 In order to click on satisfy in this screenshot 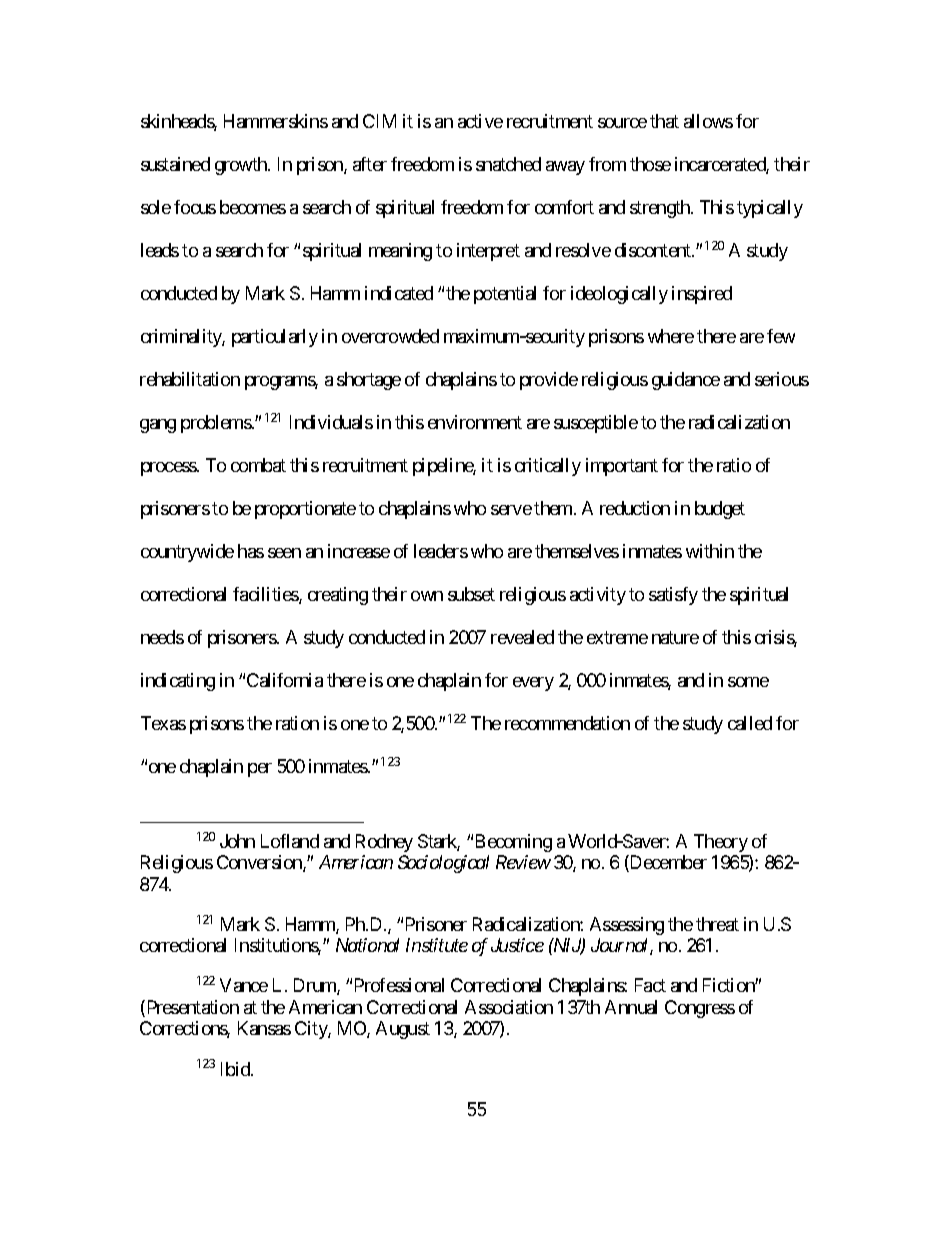, I will do `click(673, 596)`.
